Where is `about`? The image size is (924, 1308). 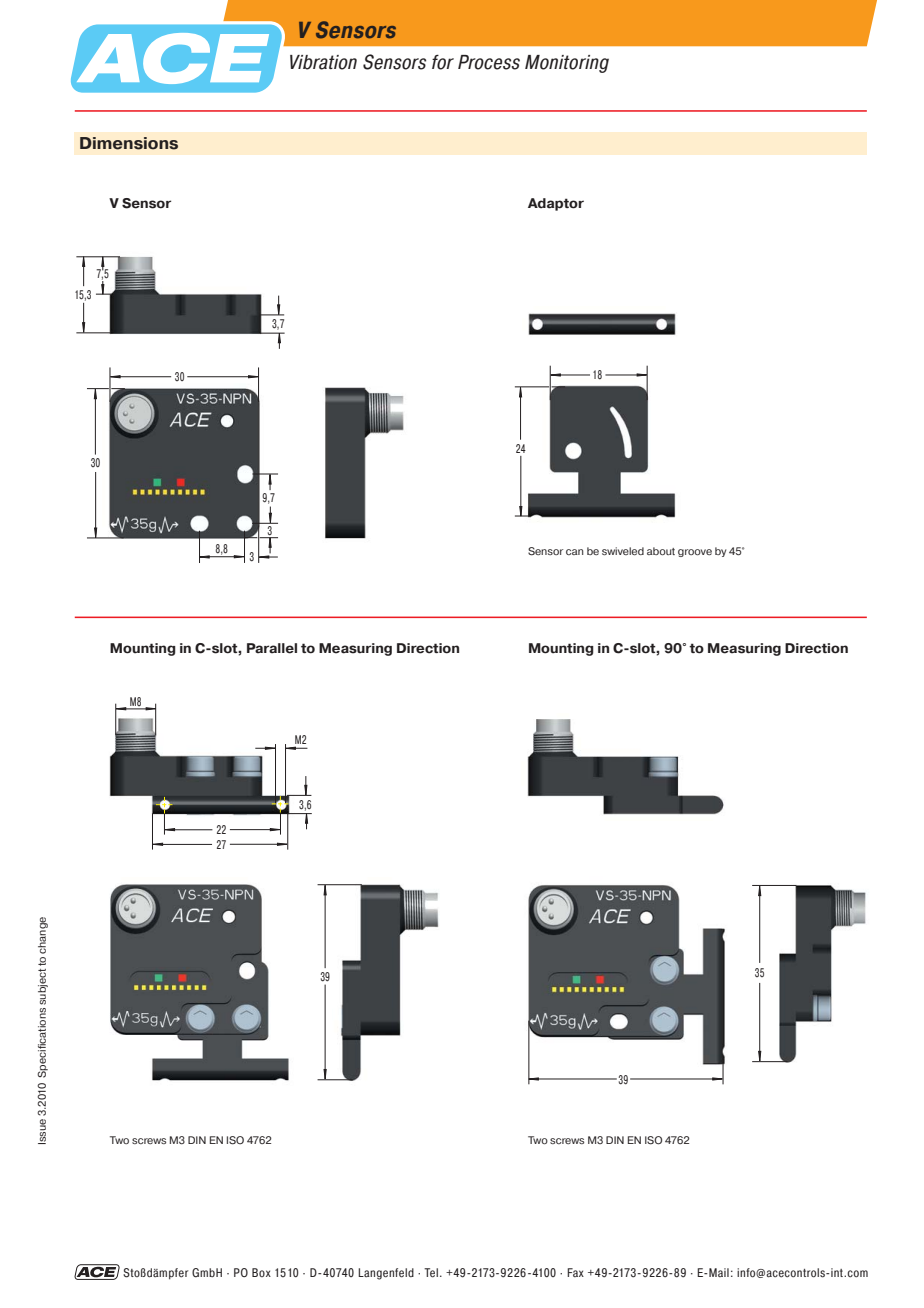 about is located at coordinates (661, 551).
